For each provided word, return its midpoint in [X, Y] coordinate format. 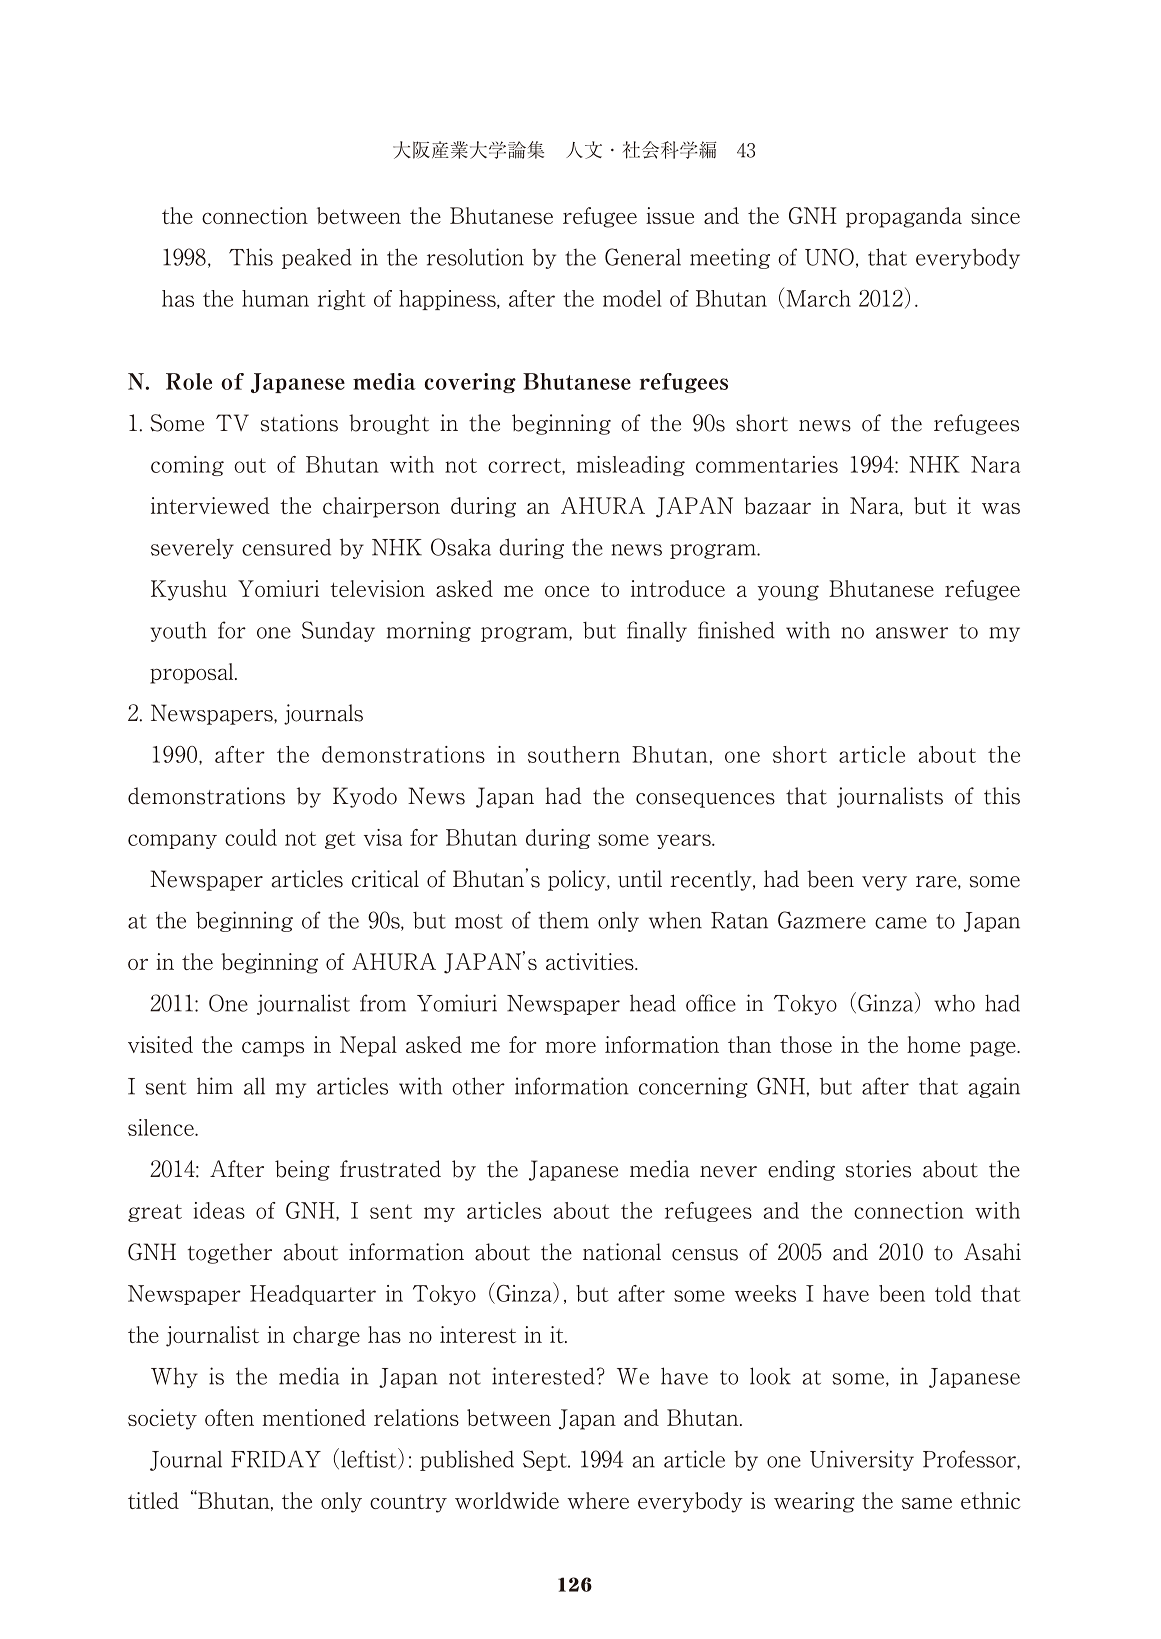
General [643, 257]
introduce [678, 588]
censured [286, 547]
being [302, 1170]
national [622, 1252]
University [862, 1460]
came [901, 923]
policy [578, 880]
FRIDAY [276, 1459]
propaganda [904, 217]
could [251, 837]
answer [912, 633]
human [275, 298]
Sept [546, 1460]
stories [878, 1169]
